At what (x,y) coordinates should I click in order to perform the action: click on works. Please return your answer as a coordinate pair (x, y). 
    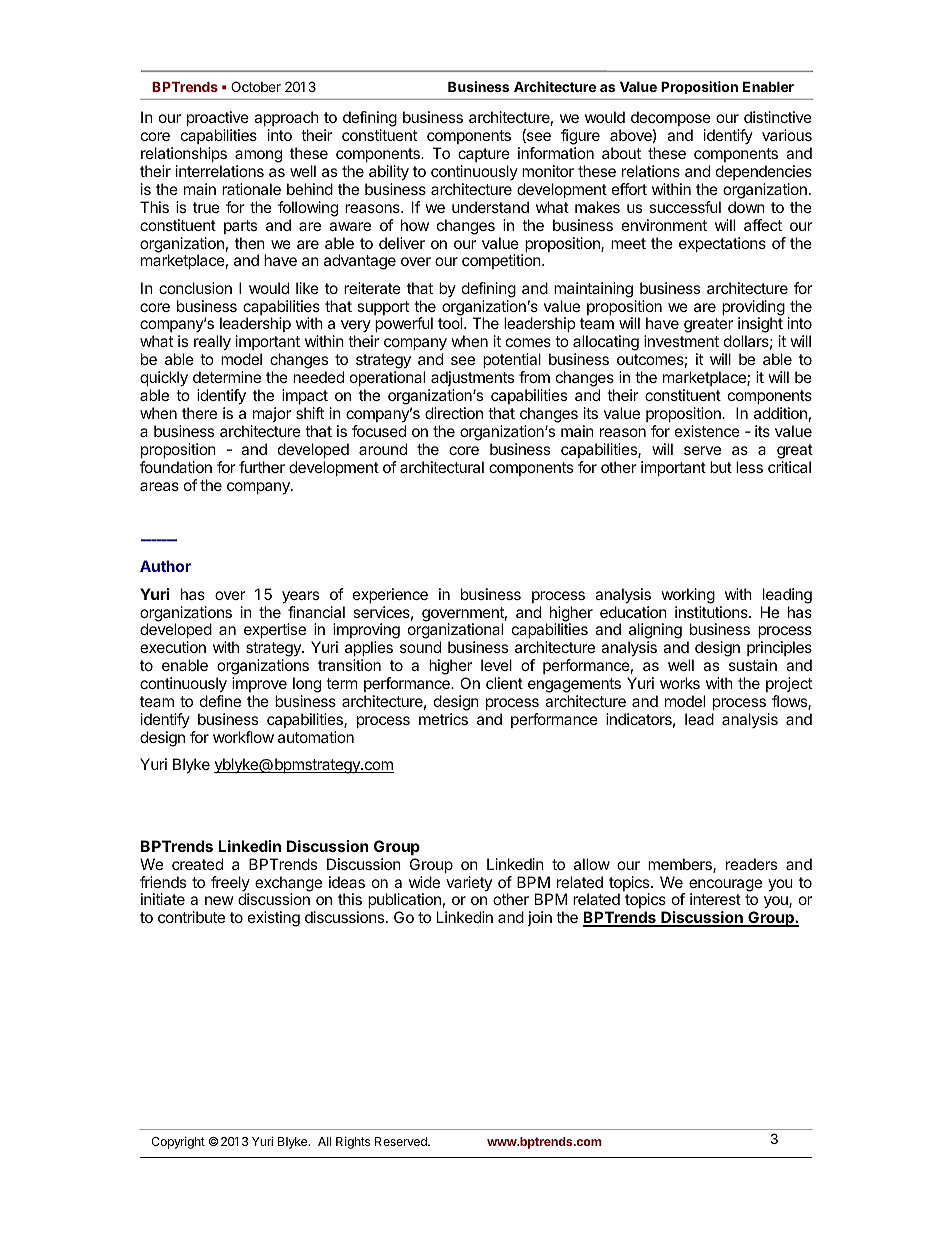
    Looking at the image, I should click on (680, 683).
